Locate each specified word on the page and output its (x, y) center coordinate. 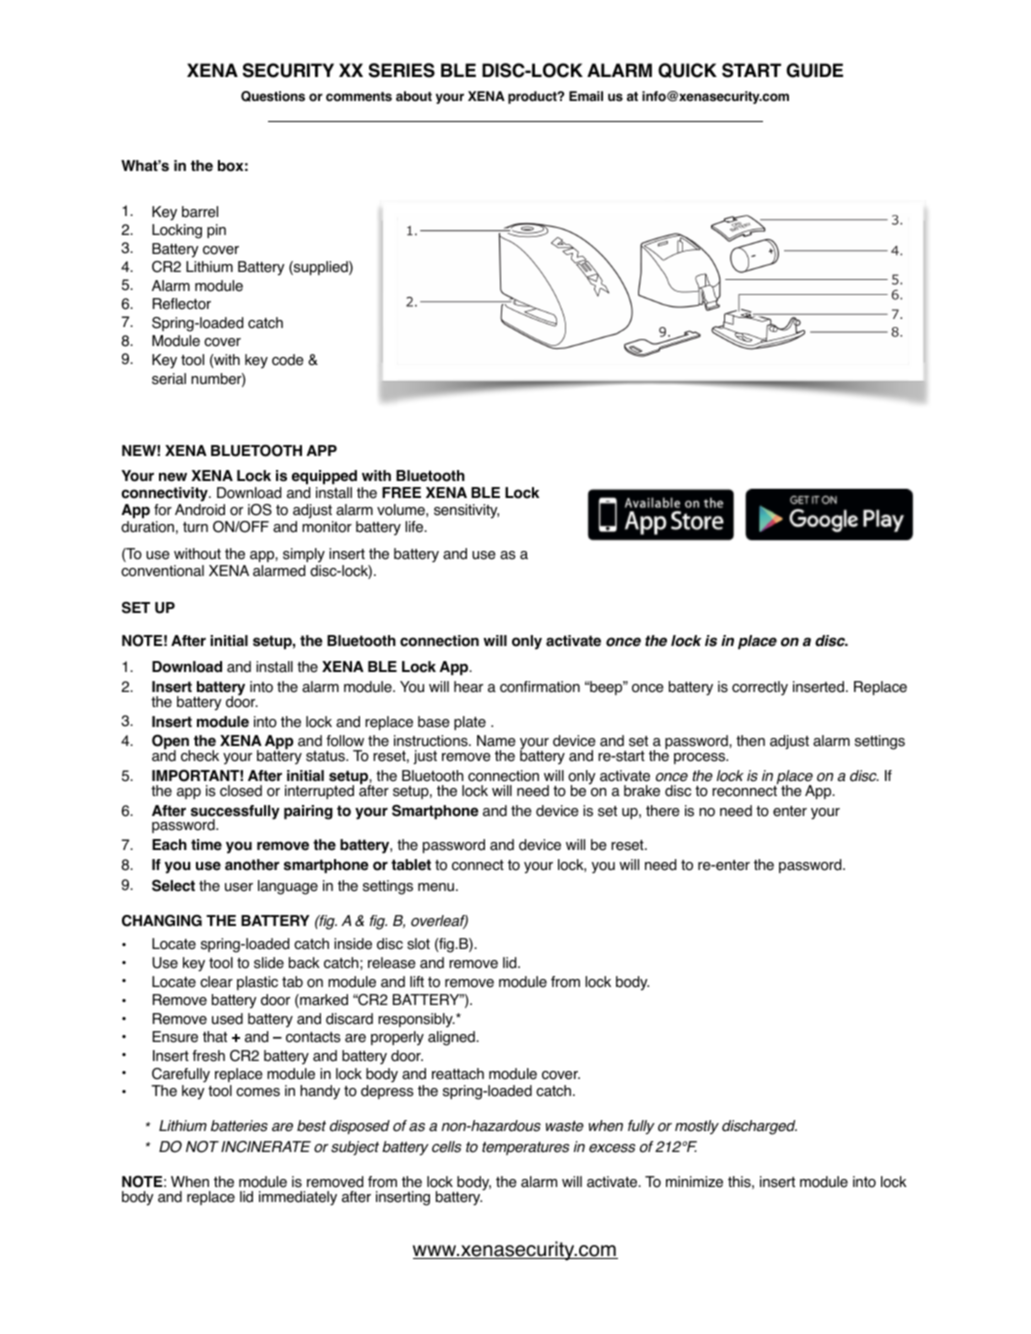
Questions (273, 96)
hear (468, 687)
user (239, 887)
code (288, 360)
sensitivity (466, 511)
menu (436, 887)
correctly (760, 688)
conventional (162, 571)
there (663, 811)
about (414, 96)
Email (586, 96)
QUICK (687, 70)
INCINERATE (266, 1147)
